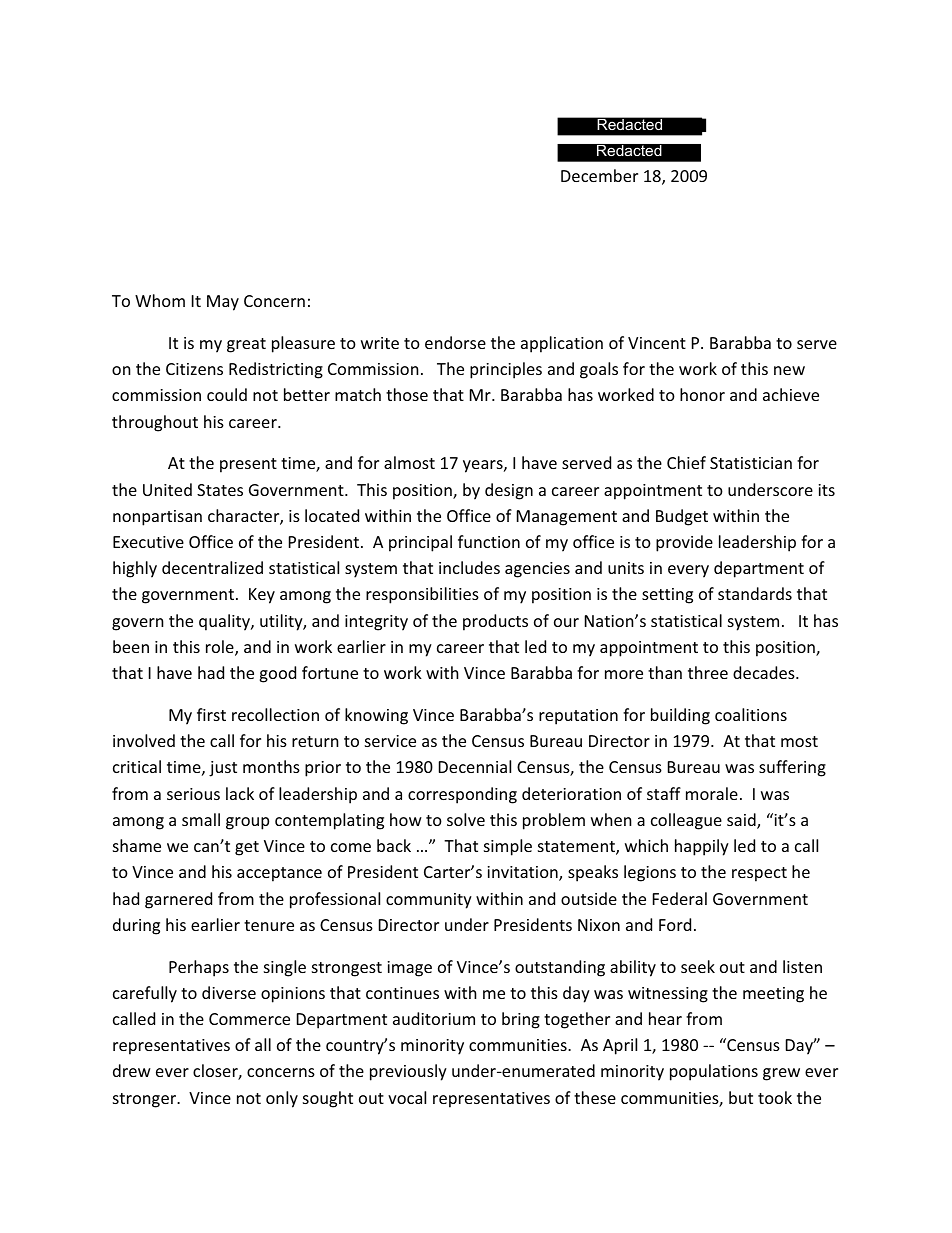 This image has height=1233, width=952. I want to click on happily, so click(702, 847).
